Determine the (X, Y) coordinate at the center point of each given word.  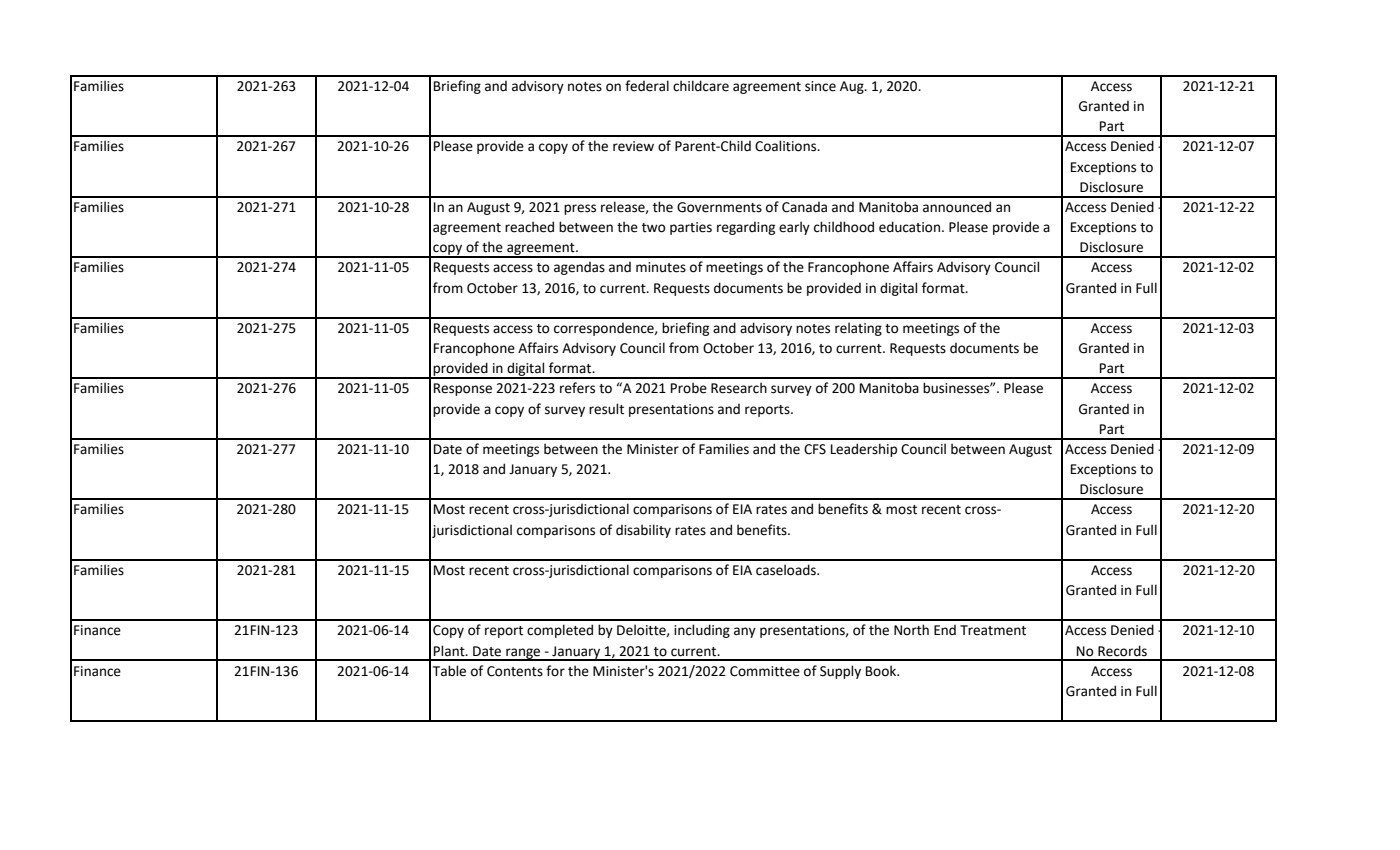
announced (957, 207)
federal (647, 86)
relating (858, 329)
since (820, 86)
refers (577, 388)
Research (739, 388)
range (523, 654)
